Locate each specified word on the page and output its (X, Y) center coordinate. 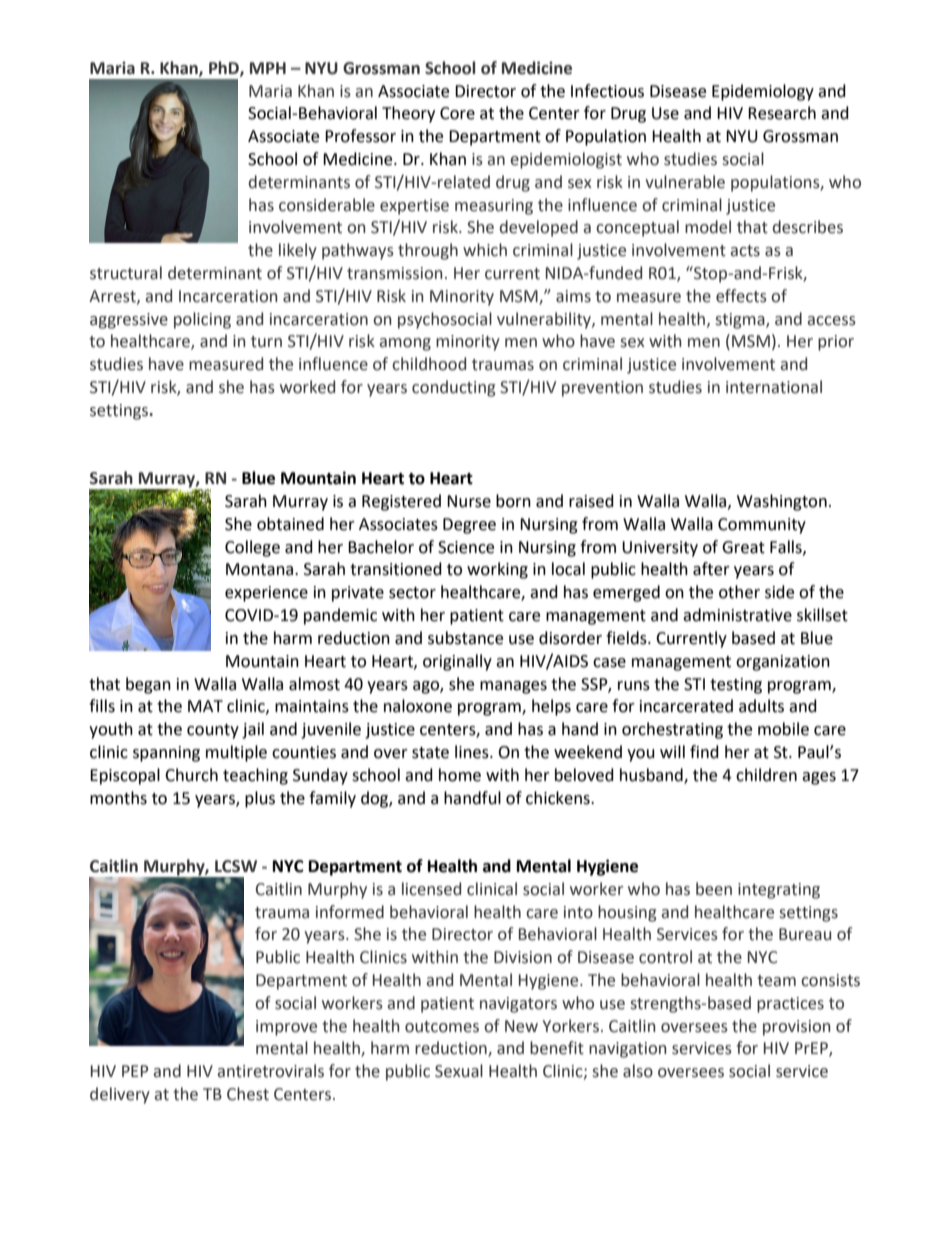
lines (473, 752)
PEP (135, 1071)
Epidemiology (763, 92)
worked (307, 387)
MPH (268, 68)
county (213, 731)
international (774, 387)
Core (457, 113)
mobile (783, 729)
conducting (453, 388)
